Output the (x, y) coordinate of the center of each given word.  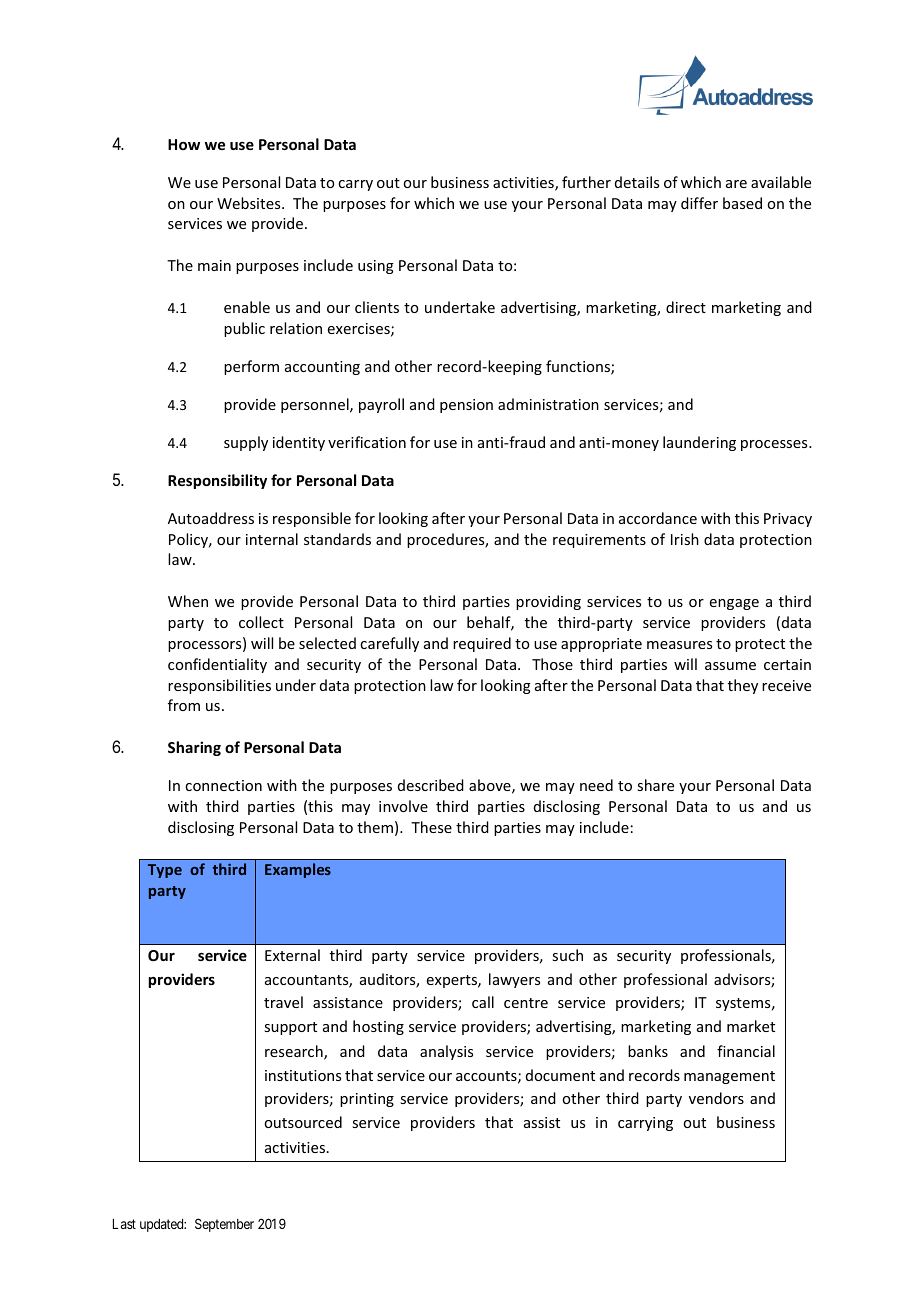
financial (746, 1051)
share (655, 785)
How (184, 144)
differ (699, 203)
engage (734, 604)
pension (466, 406)
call (483, 1002)
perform (251, 367)
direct (686, 307)
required (482, 644)
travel (283, 1002)
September (224, 1225)
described (431, 785)
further (586, 182)
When (188, 601)
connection (223, 785)
